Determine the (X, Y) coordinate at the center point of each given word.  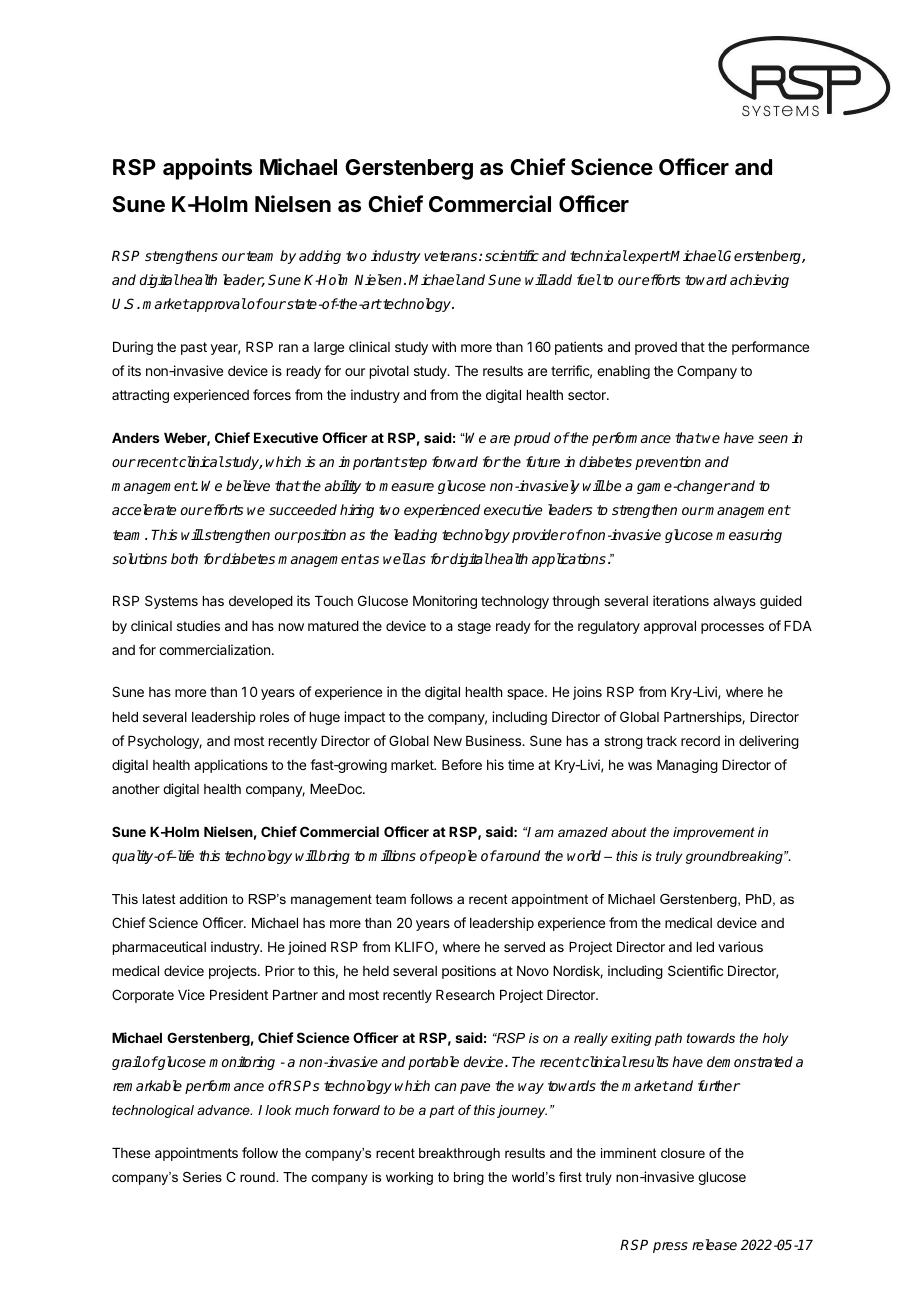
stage (474, 627)
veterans (452, 256)
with (444, 346)
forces (272, 394)
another (136, 789)
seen (773, 439)
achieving (759, 281)
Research (465, 995)
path (668, 1039)
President (239, 994)
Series (202, 1177)
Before (462, 764)
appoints (207, 169)
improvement (714, 833)
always (734, 602)
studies (198, 625)
